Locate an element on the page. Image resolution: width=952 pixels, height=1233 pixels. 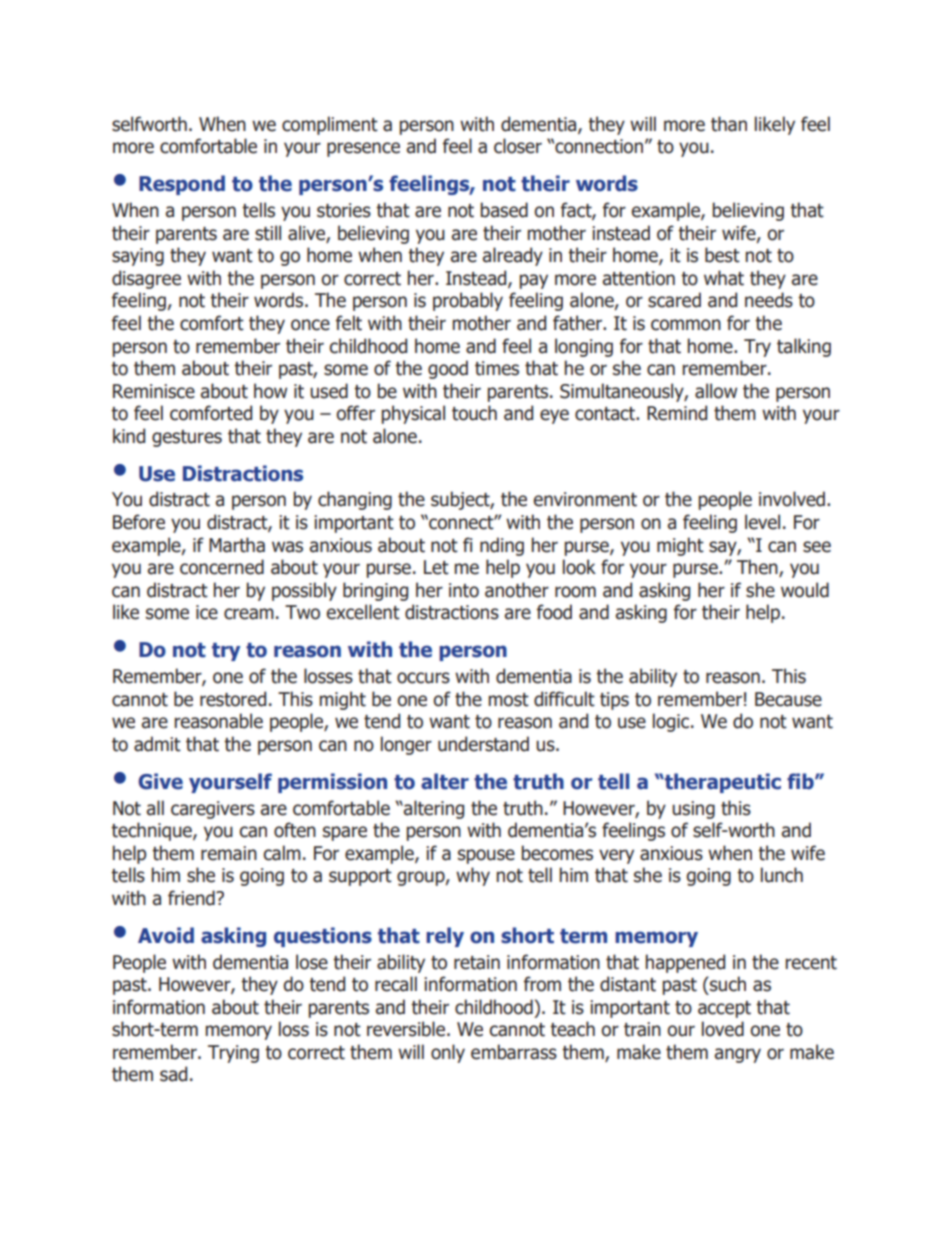
ice is located at coordinates (207, 612).
